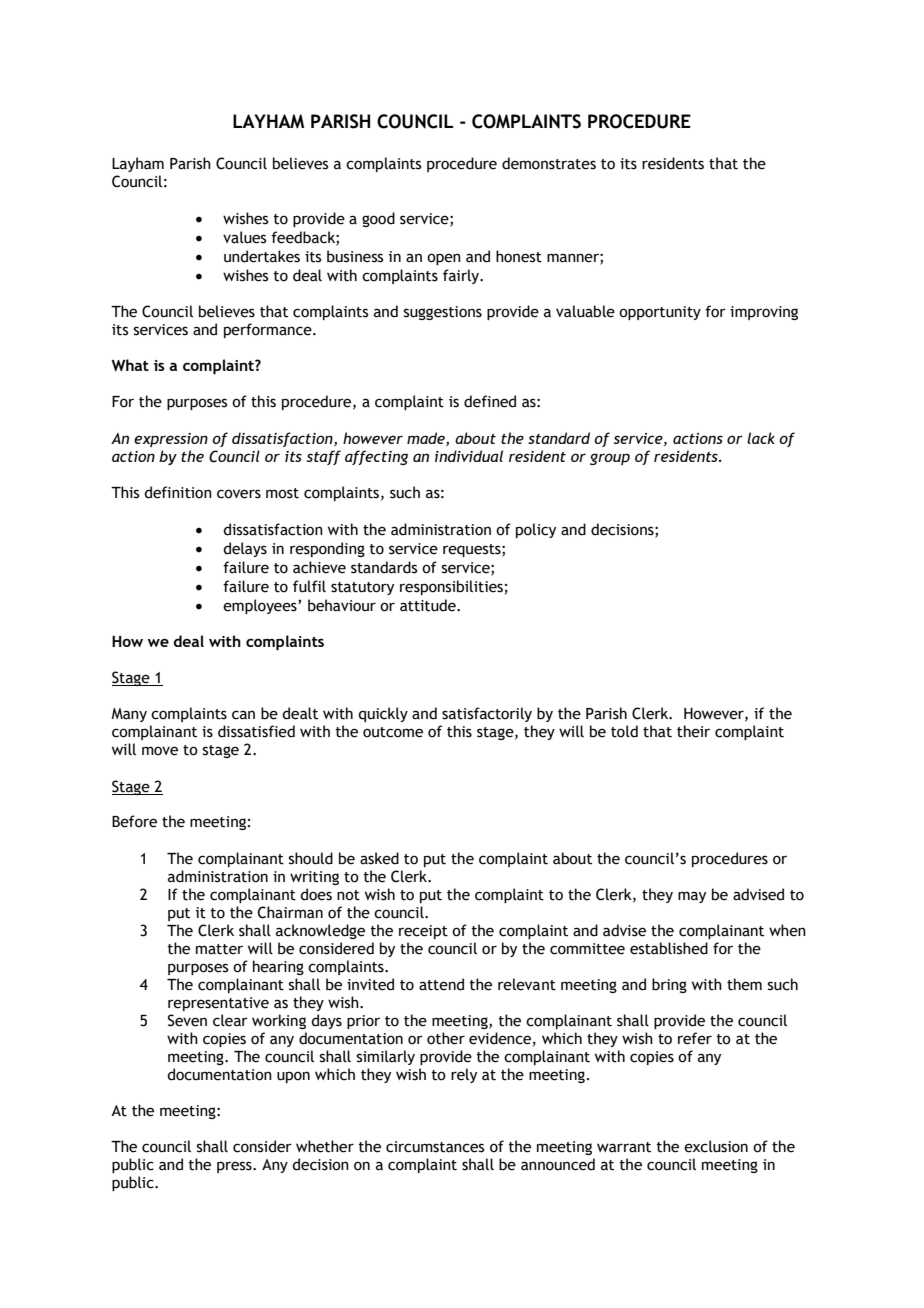 The height and width of the screenshot is (1308, 924). Describe the element at coordinates (692, 897) in the screenshot. I see `may` at that location.
